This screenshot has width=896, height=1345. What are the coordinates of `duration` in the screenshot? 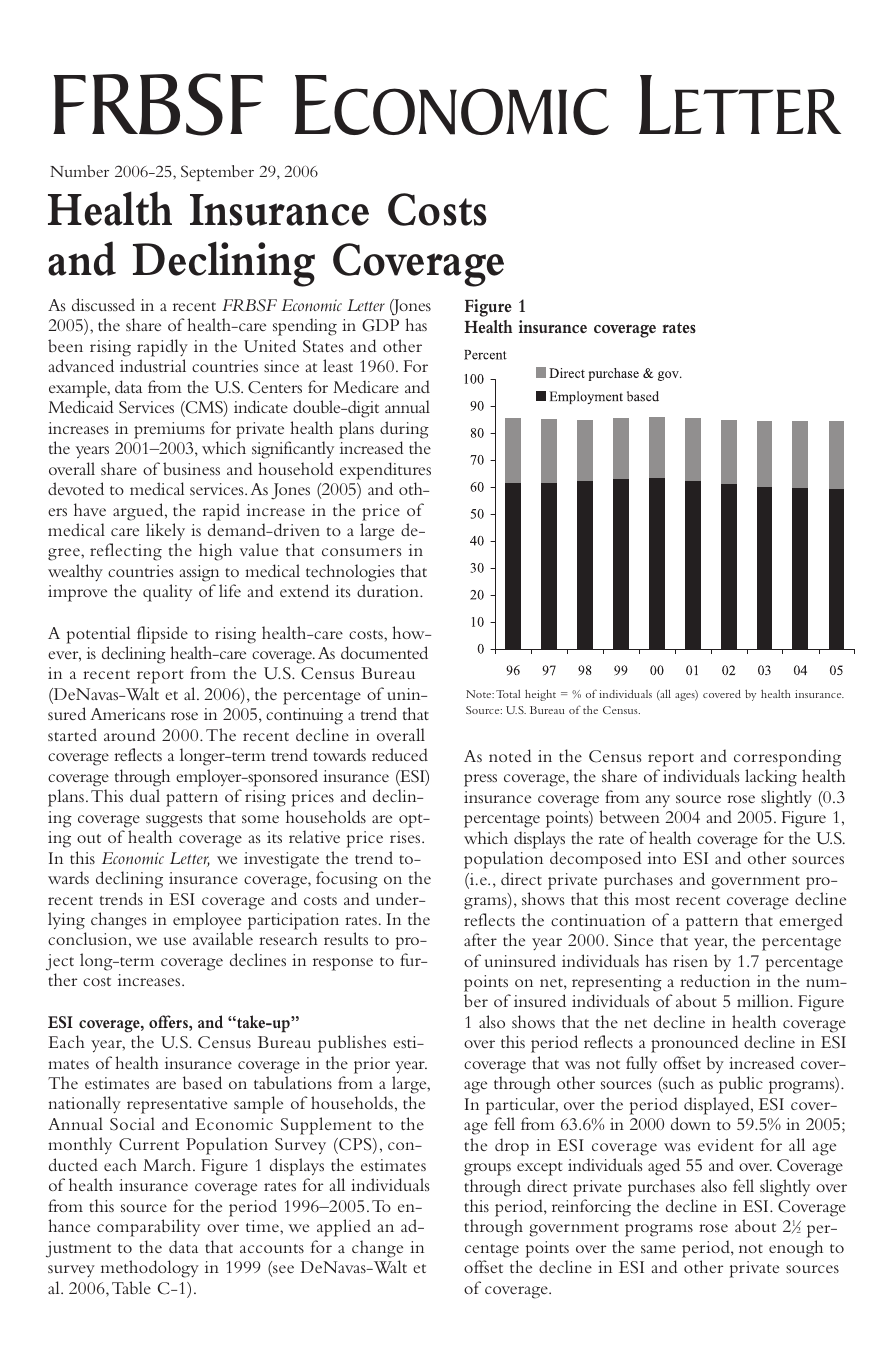 It's located at (389, 590).
